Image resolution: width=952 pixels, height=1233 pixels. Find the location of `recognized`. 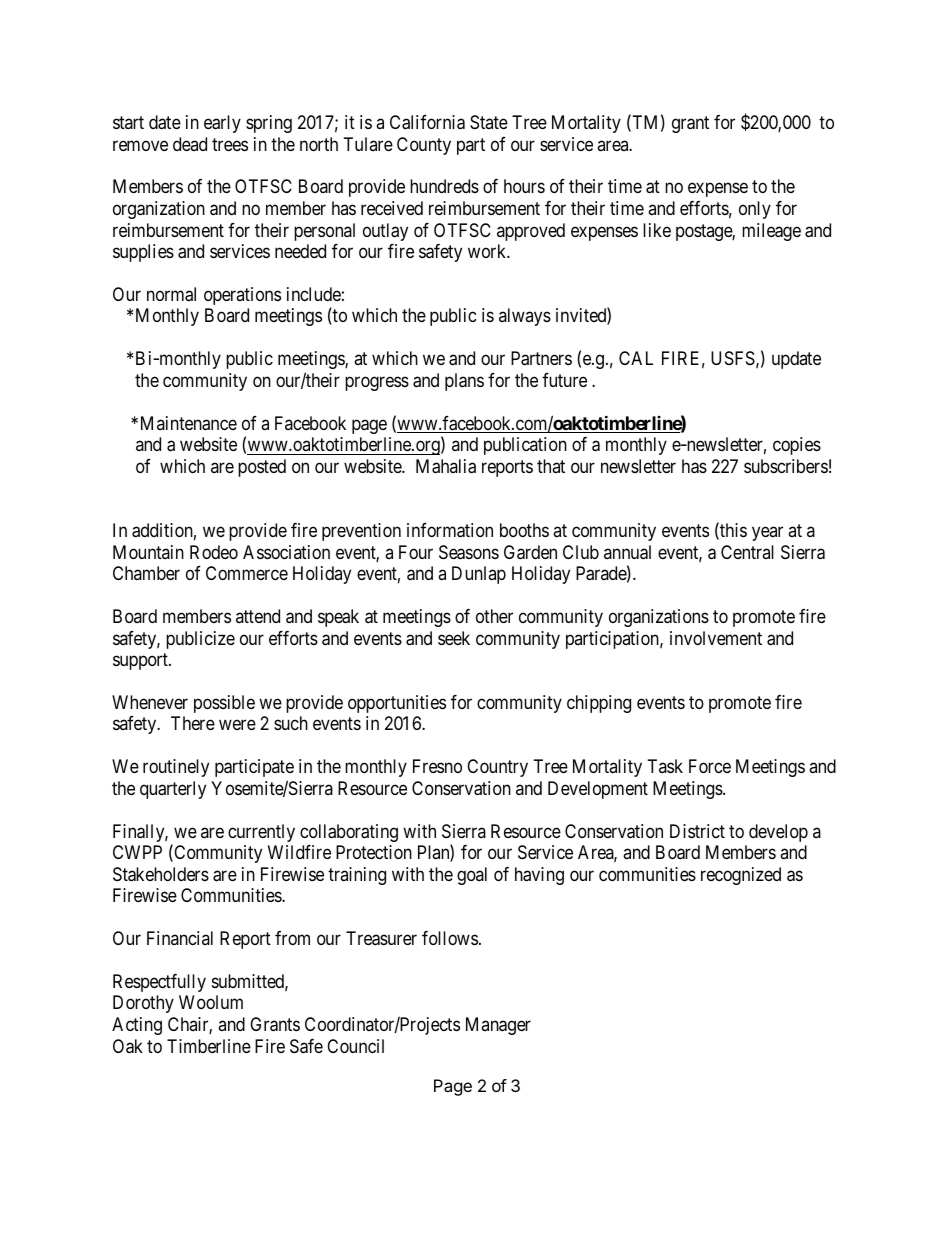

recognized is located at coordinates (741, 876).
